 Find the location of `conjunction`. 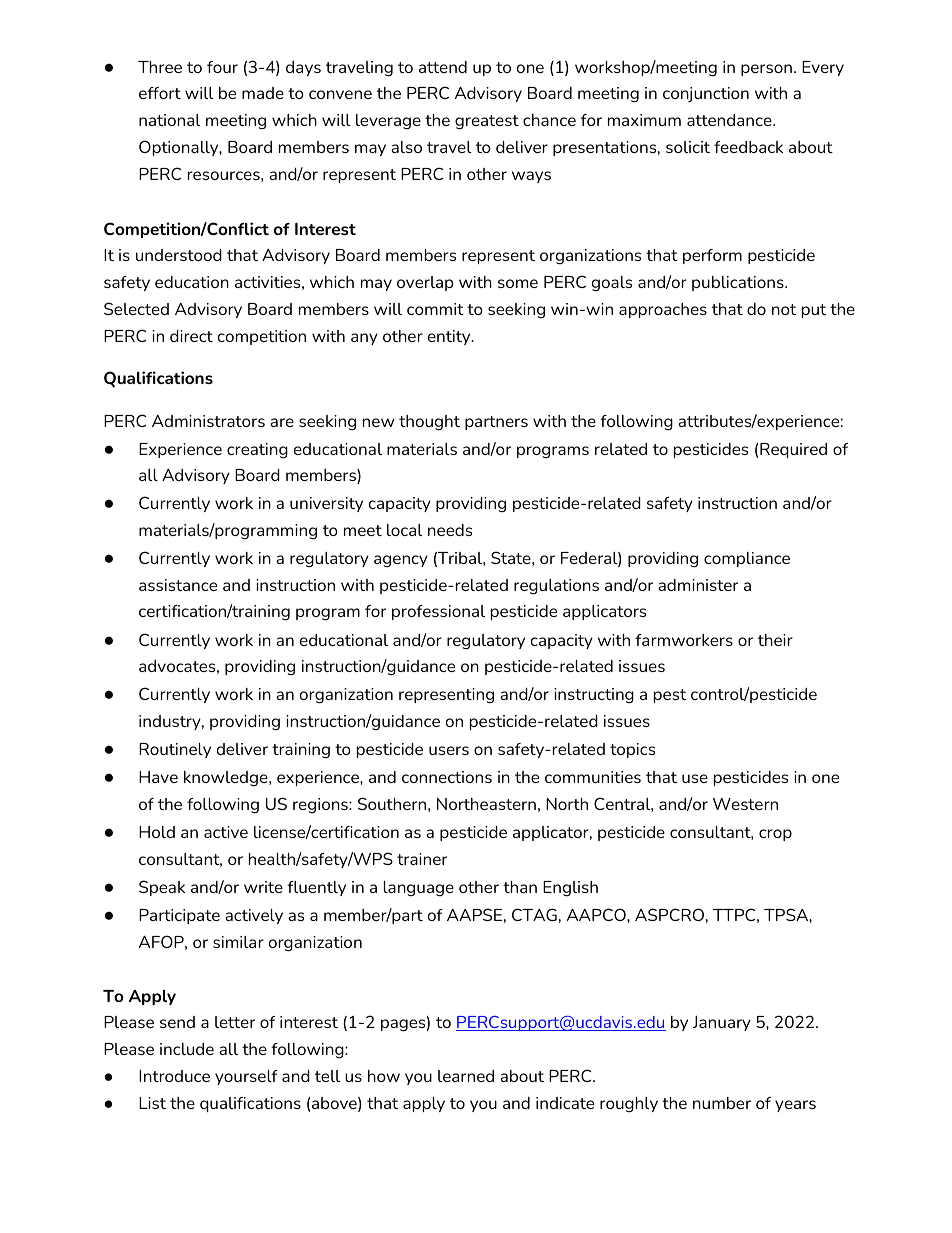

conjunction is located at coordinates (706, 94).
